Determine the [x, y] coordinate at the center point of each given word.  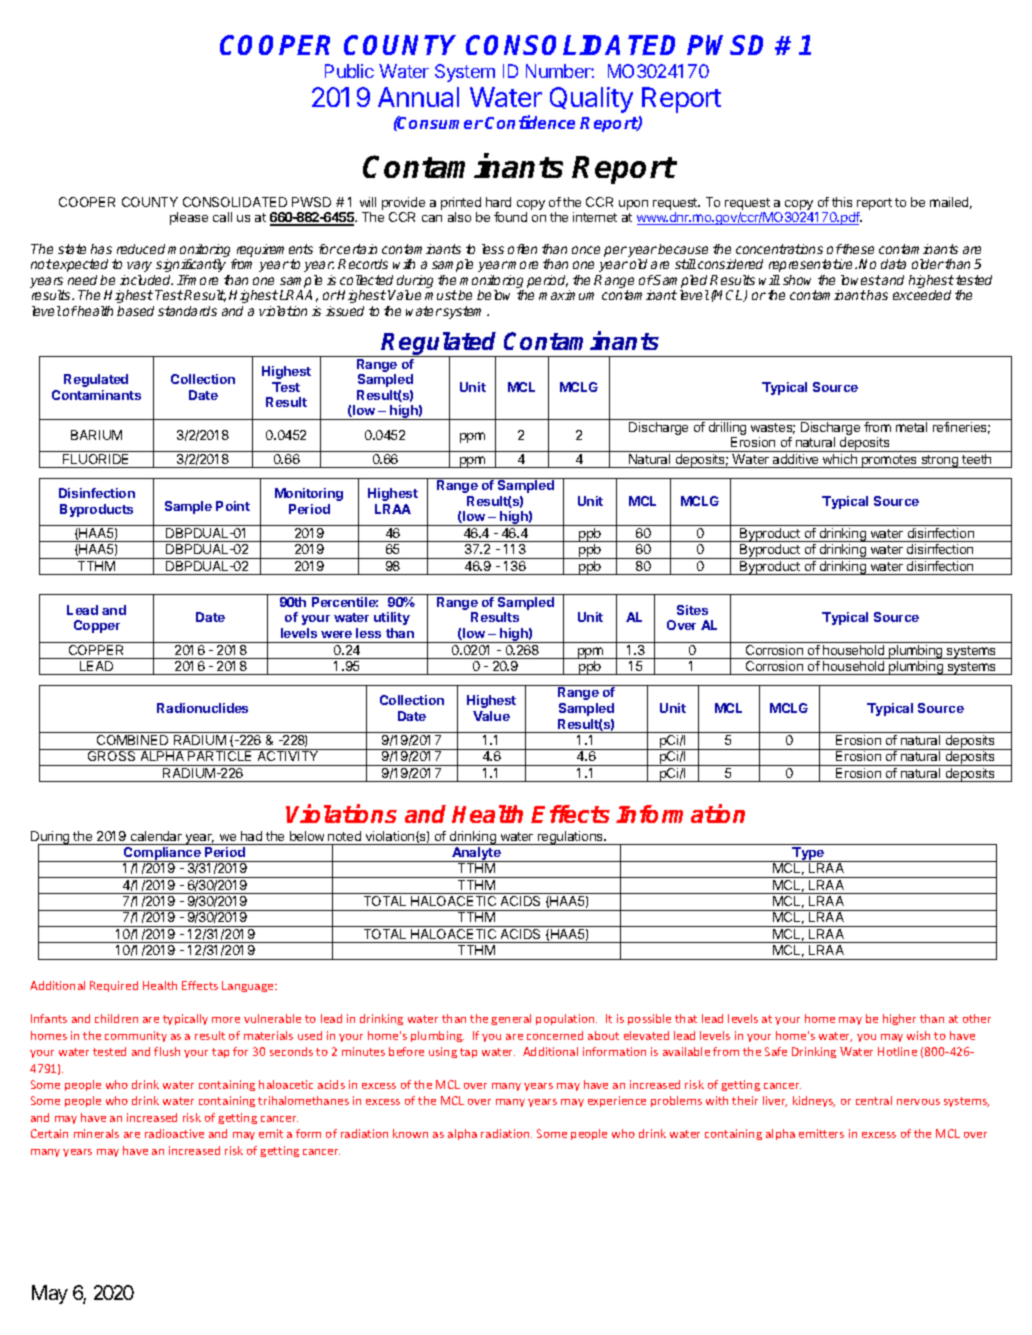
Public [349, 71]
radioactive [174, 1133]
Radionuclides [202, 708]
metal [911, 427]
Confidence [530, 122]
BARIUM [96, 435]
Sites [692, 610]
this [842, 202]
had [251, 836]
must [441, 295]
